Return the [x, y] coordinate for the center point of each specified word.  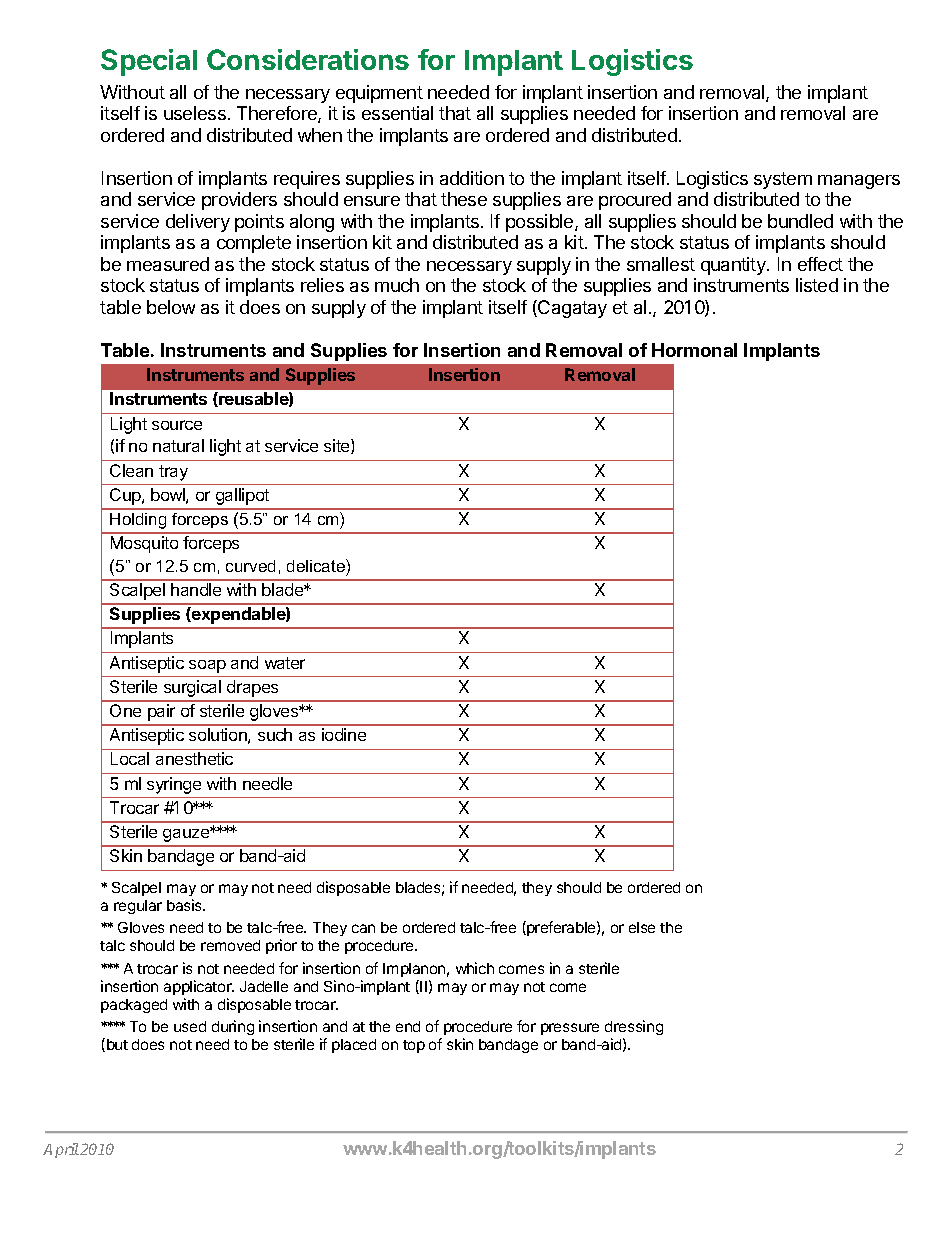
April [61, 1150]
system [783, 180]
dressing [634, 1027]
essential [397, 113]
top [414, 1046]
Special [149, 62]
